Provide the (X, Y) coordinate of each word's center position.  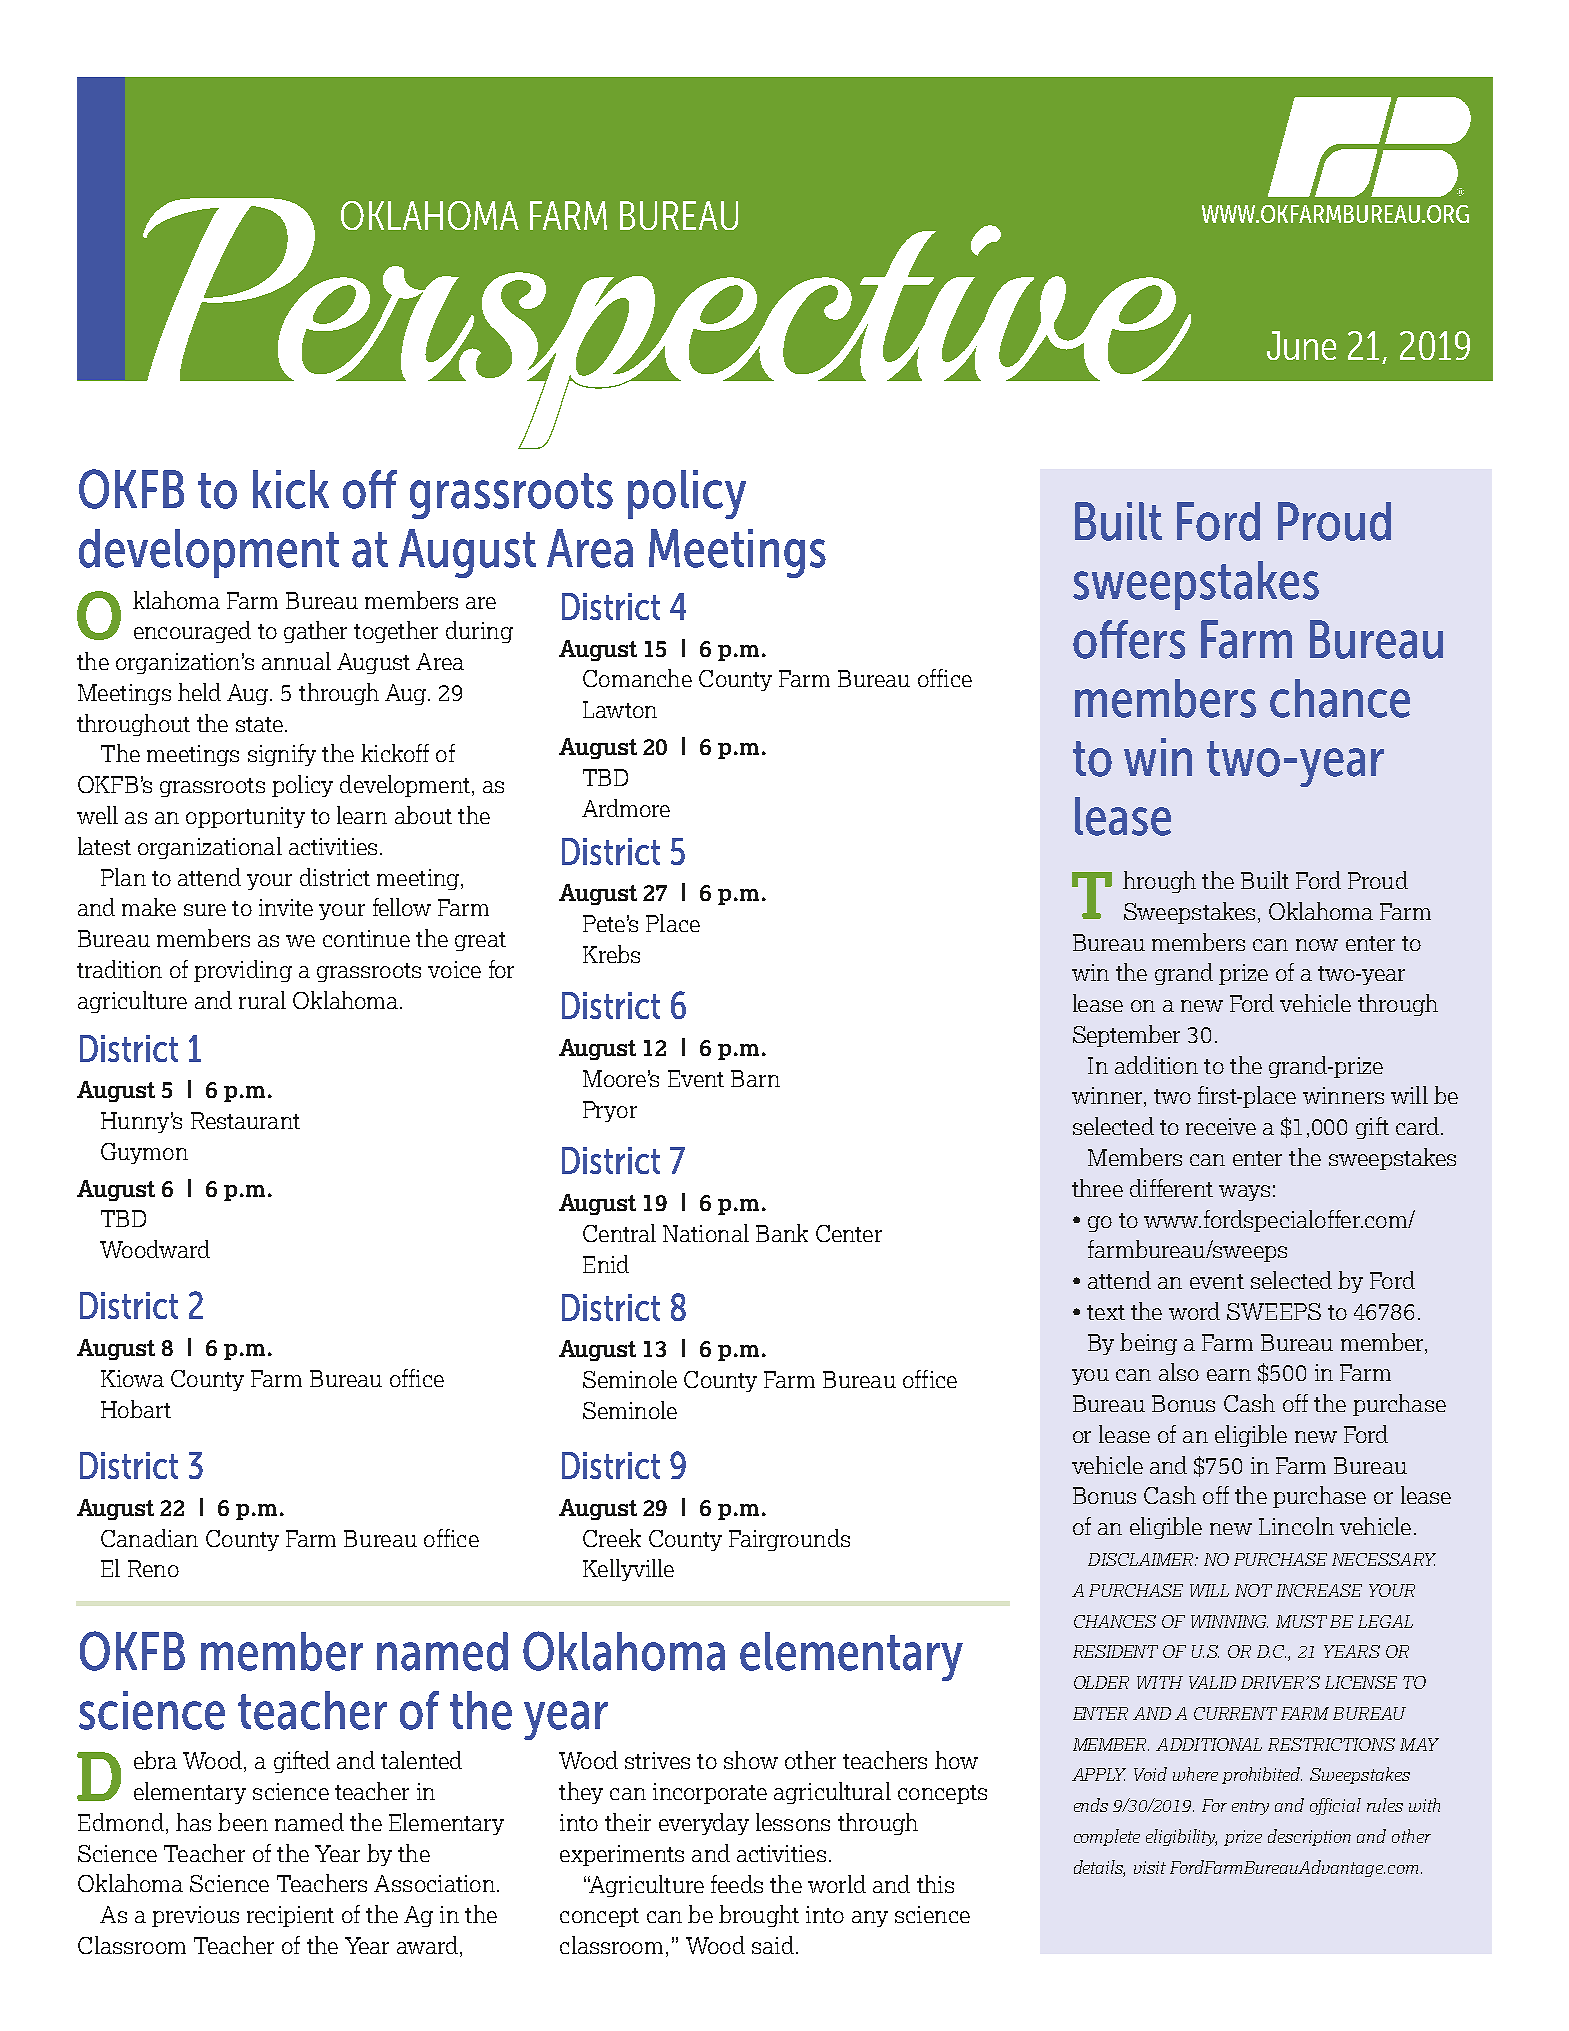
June (1301, 345)
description (1309, 1837)
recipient (290, 1916)
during (479, 632)
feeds (737, 1884)
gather (315, 632)
